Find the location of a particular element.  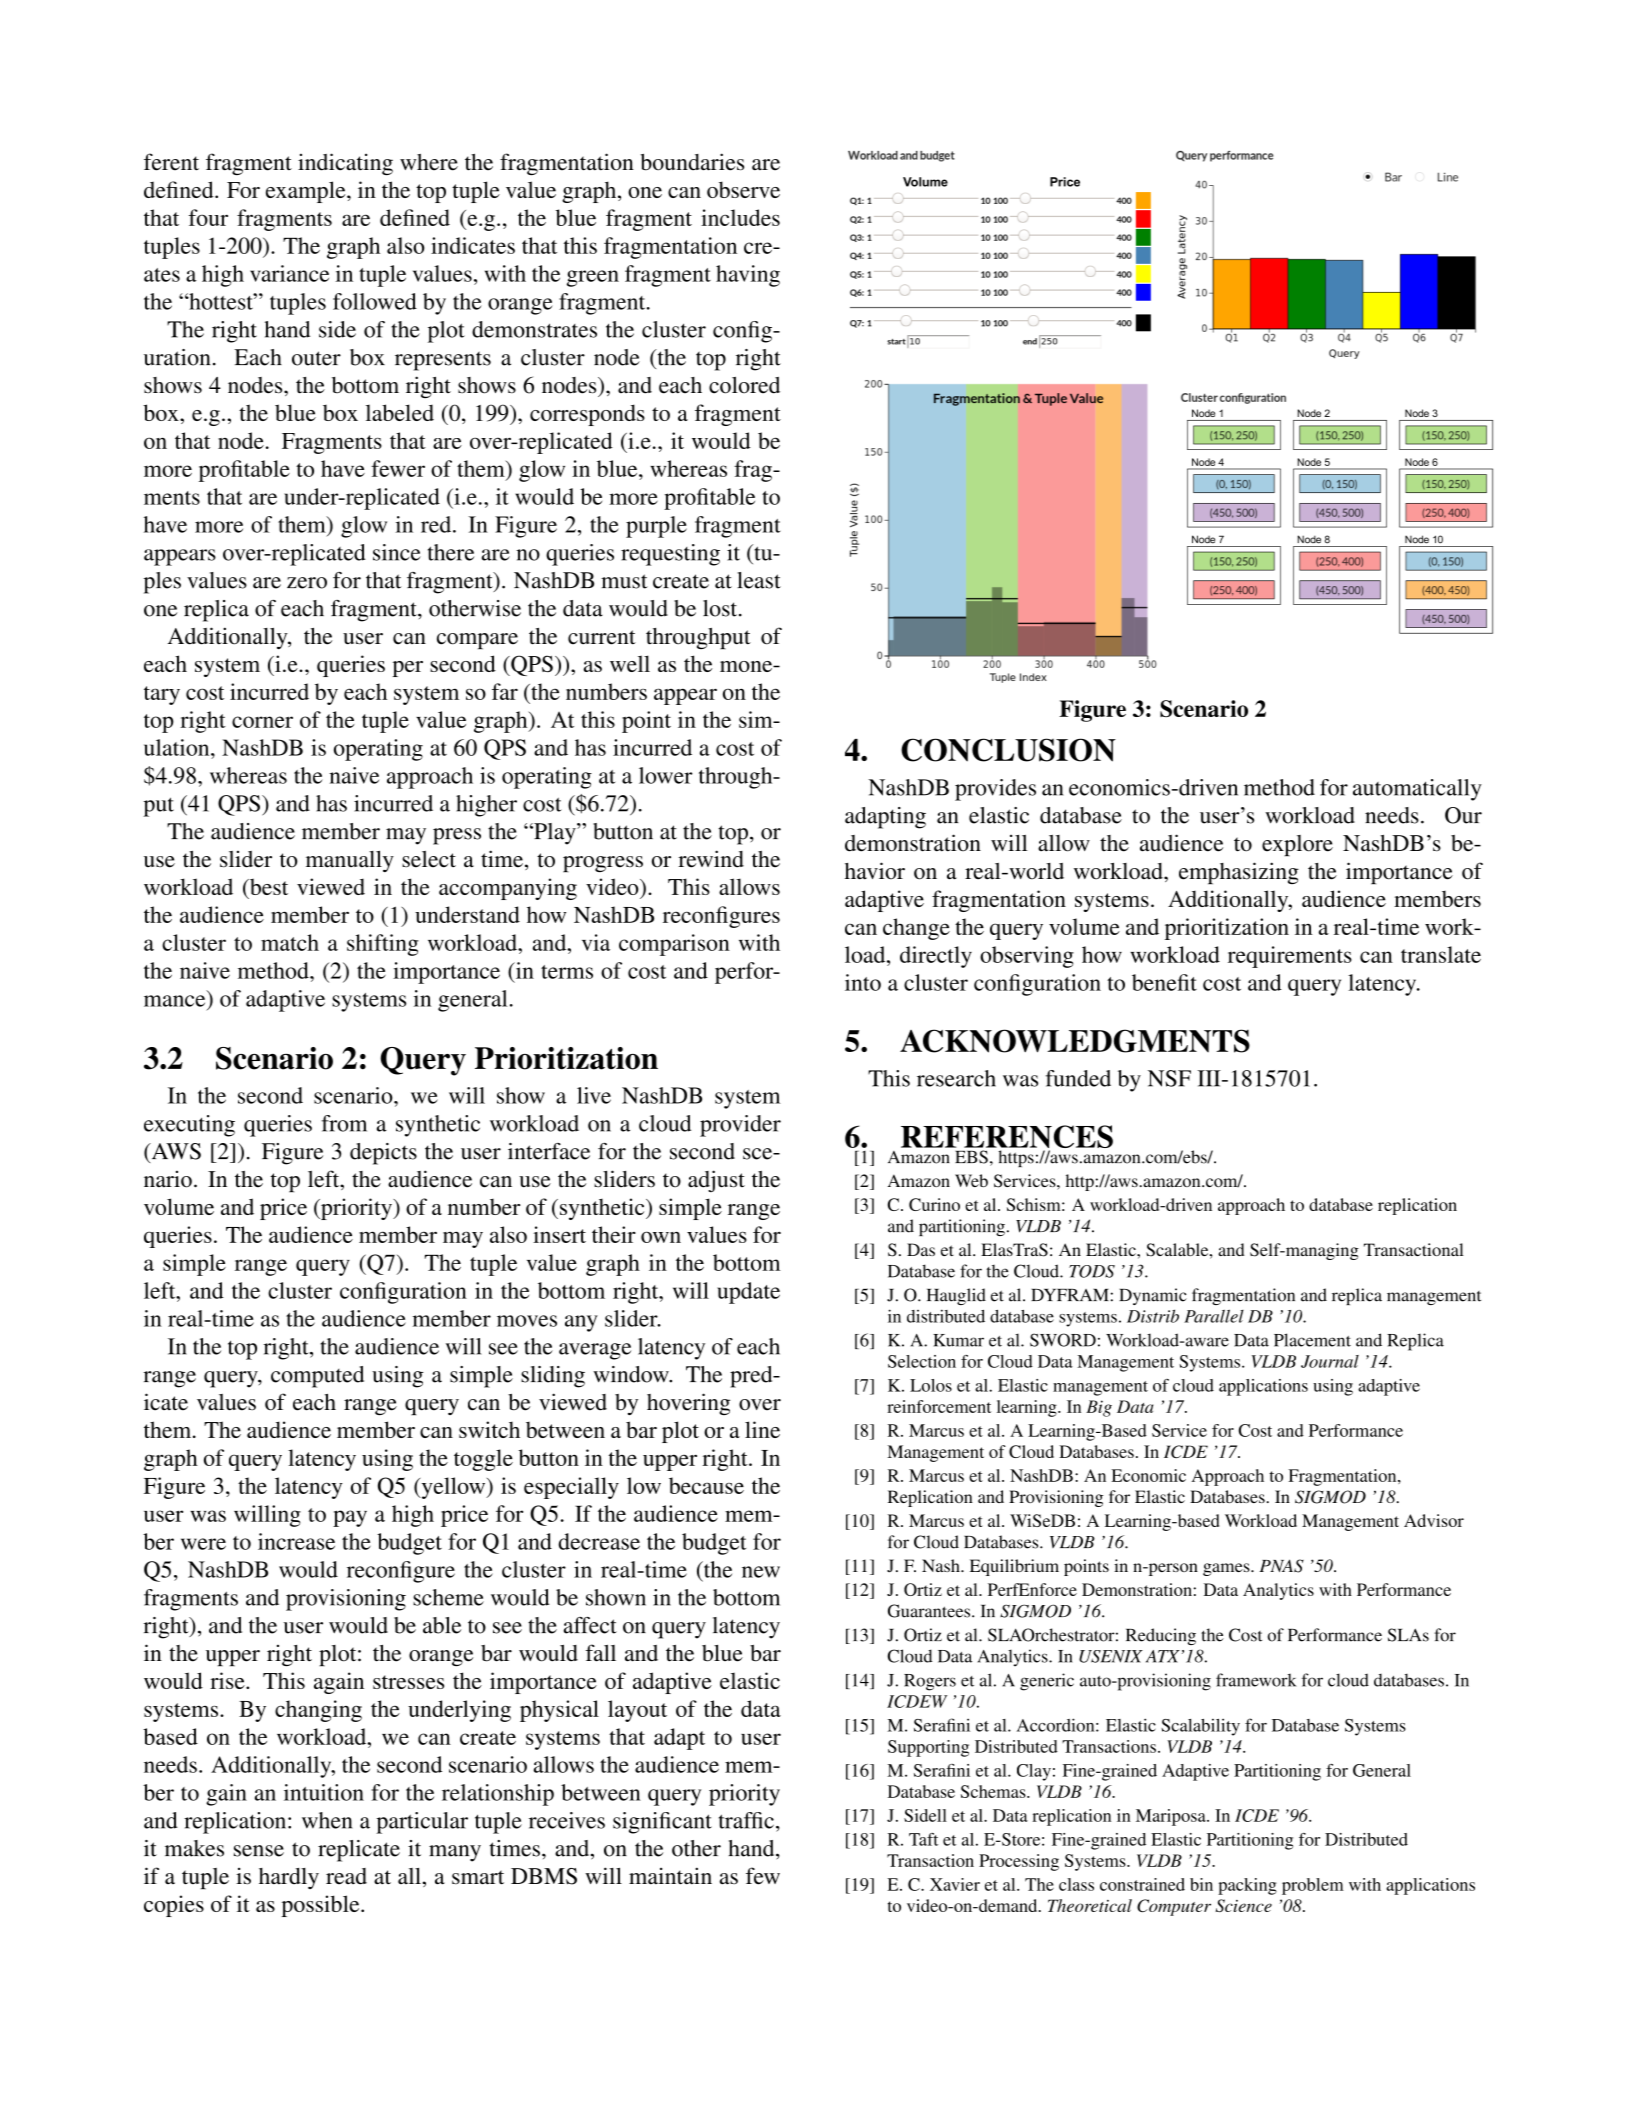

least is located at coordinates (759, 580).
